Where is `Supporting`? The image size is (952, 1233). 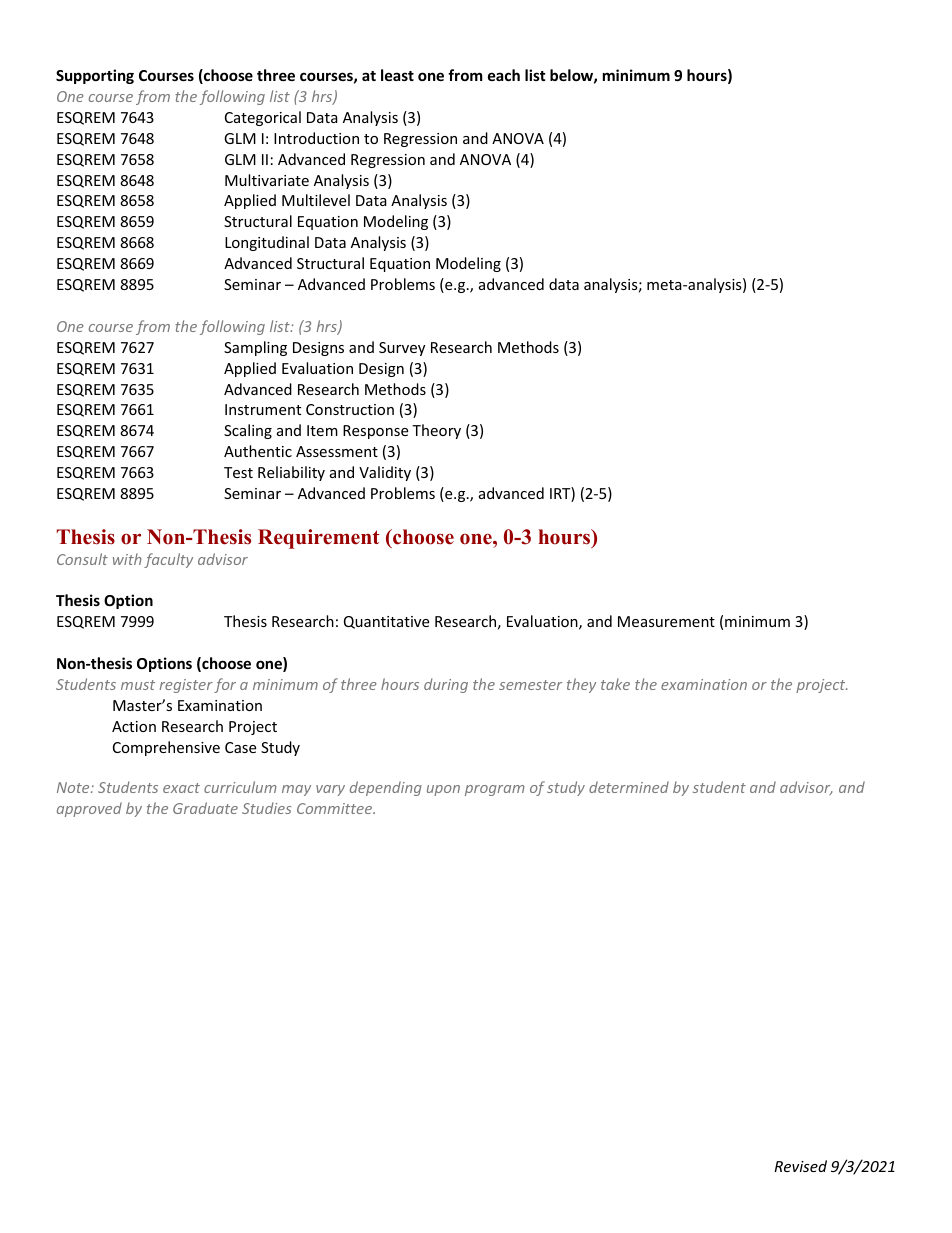
Supporting is located at coordinates (95, 76).
